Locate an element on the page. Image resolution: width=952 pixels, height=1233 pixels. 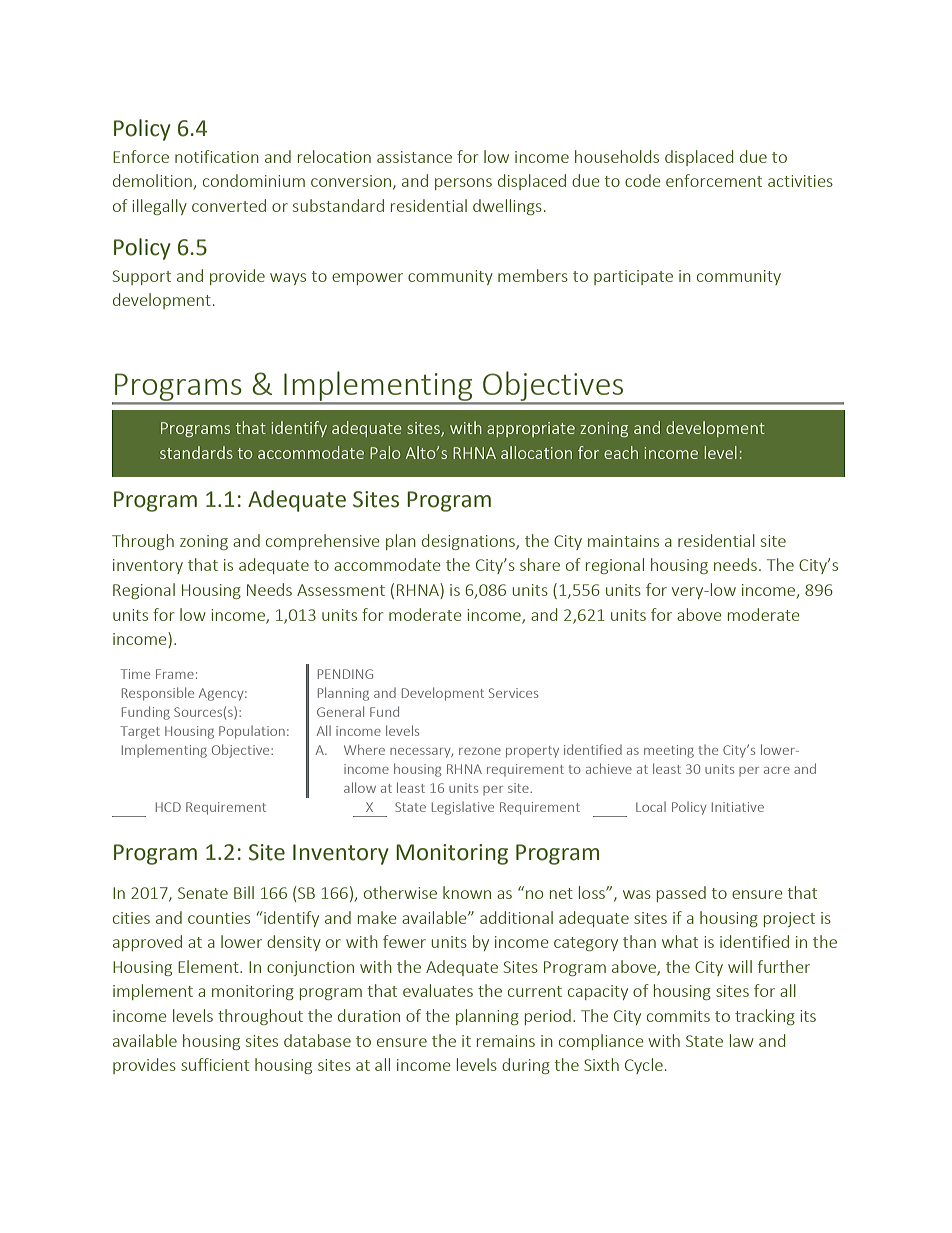
maintains is located at coordinates (623, 541).
